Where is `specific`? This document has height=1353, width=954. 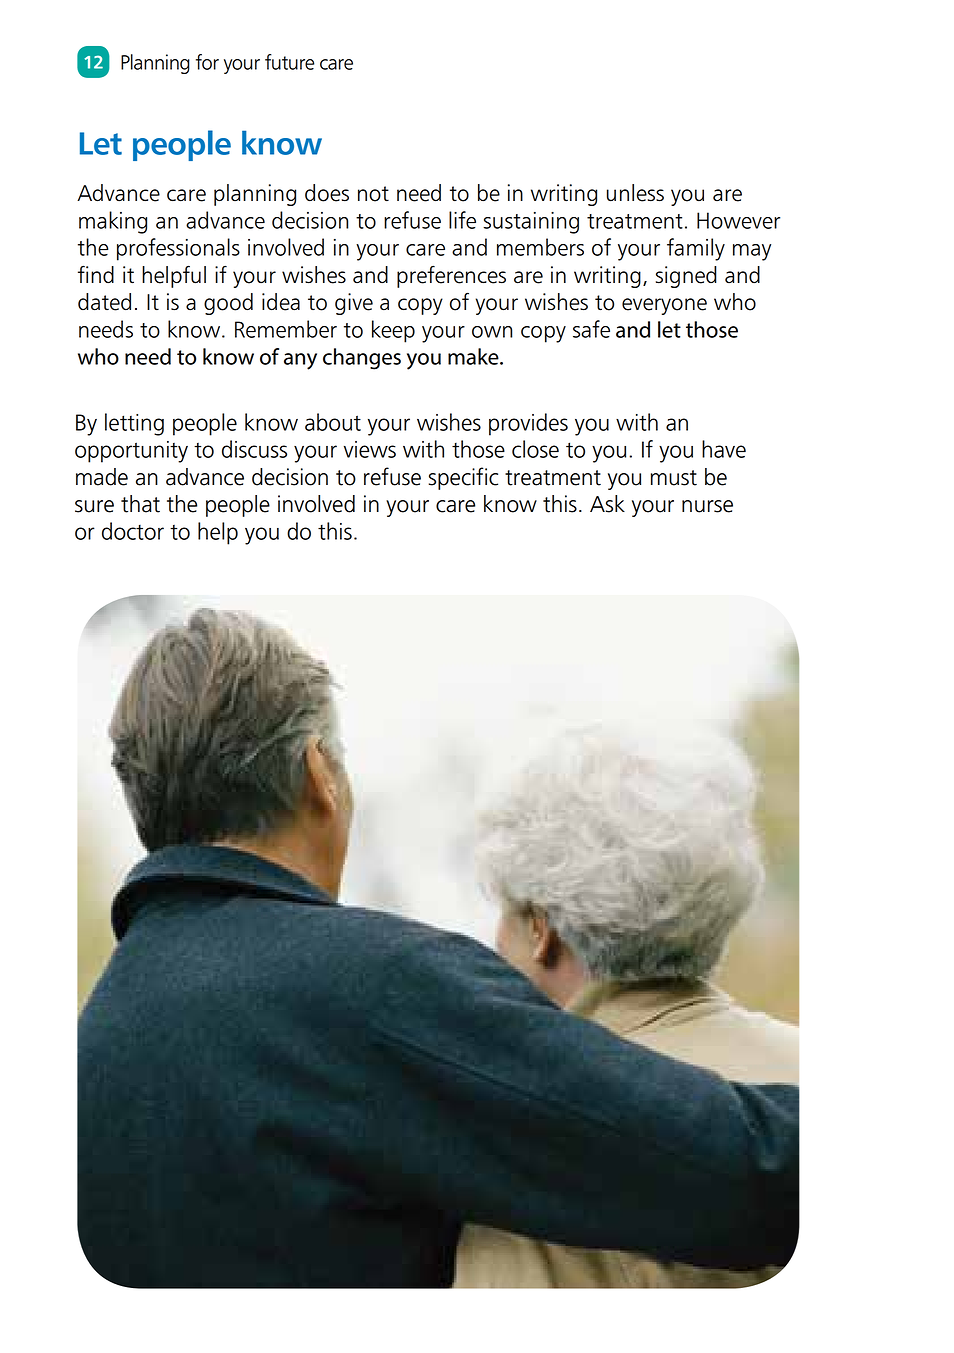 specific is located at coordinates (463, 478).
